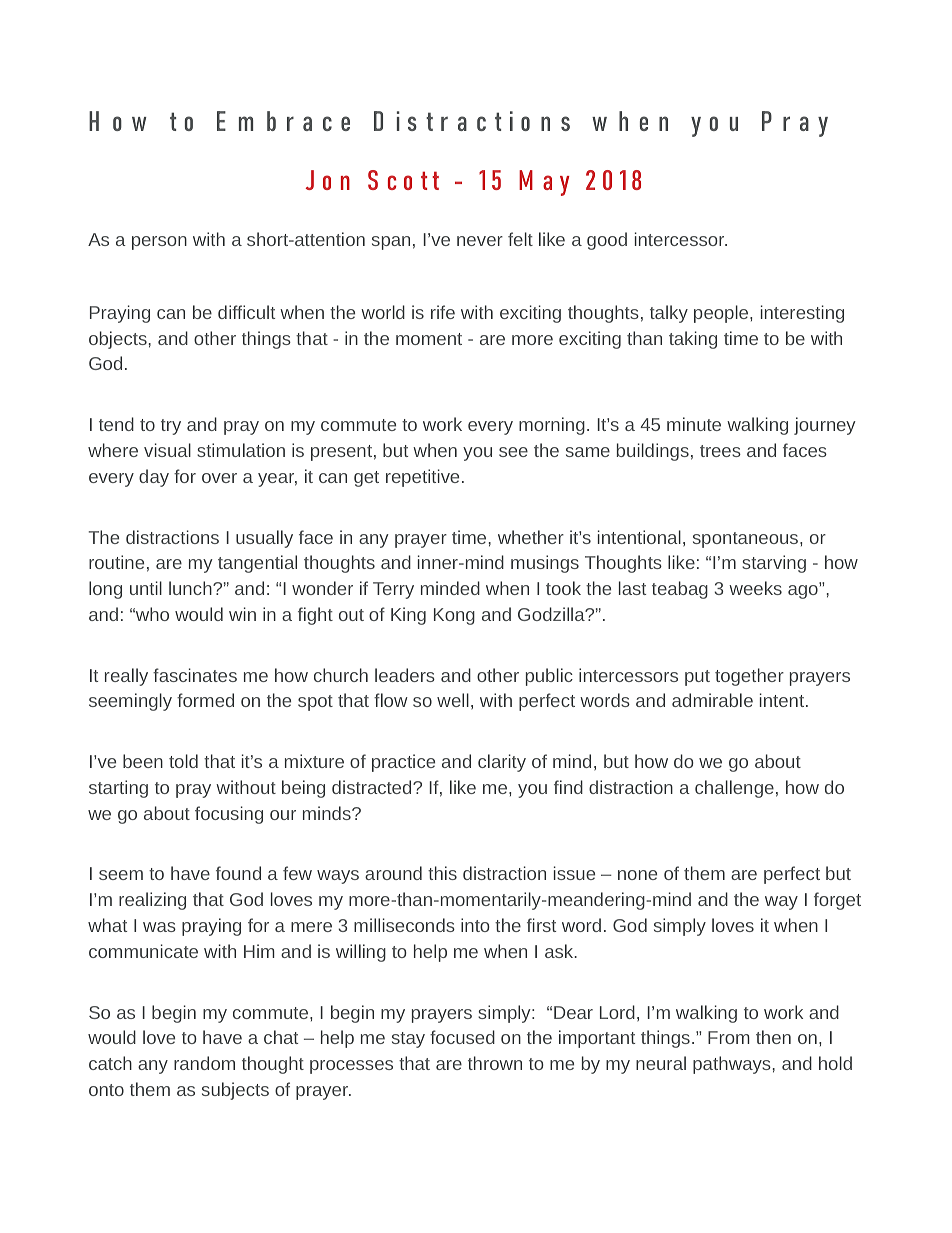 The image size is (952, 1233). Describe the element at coordinates (453, 700) in the page. I see `well` at that location.
